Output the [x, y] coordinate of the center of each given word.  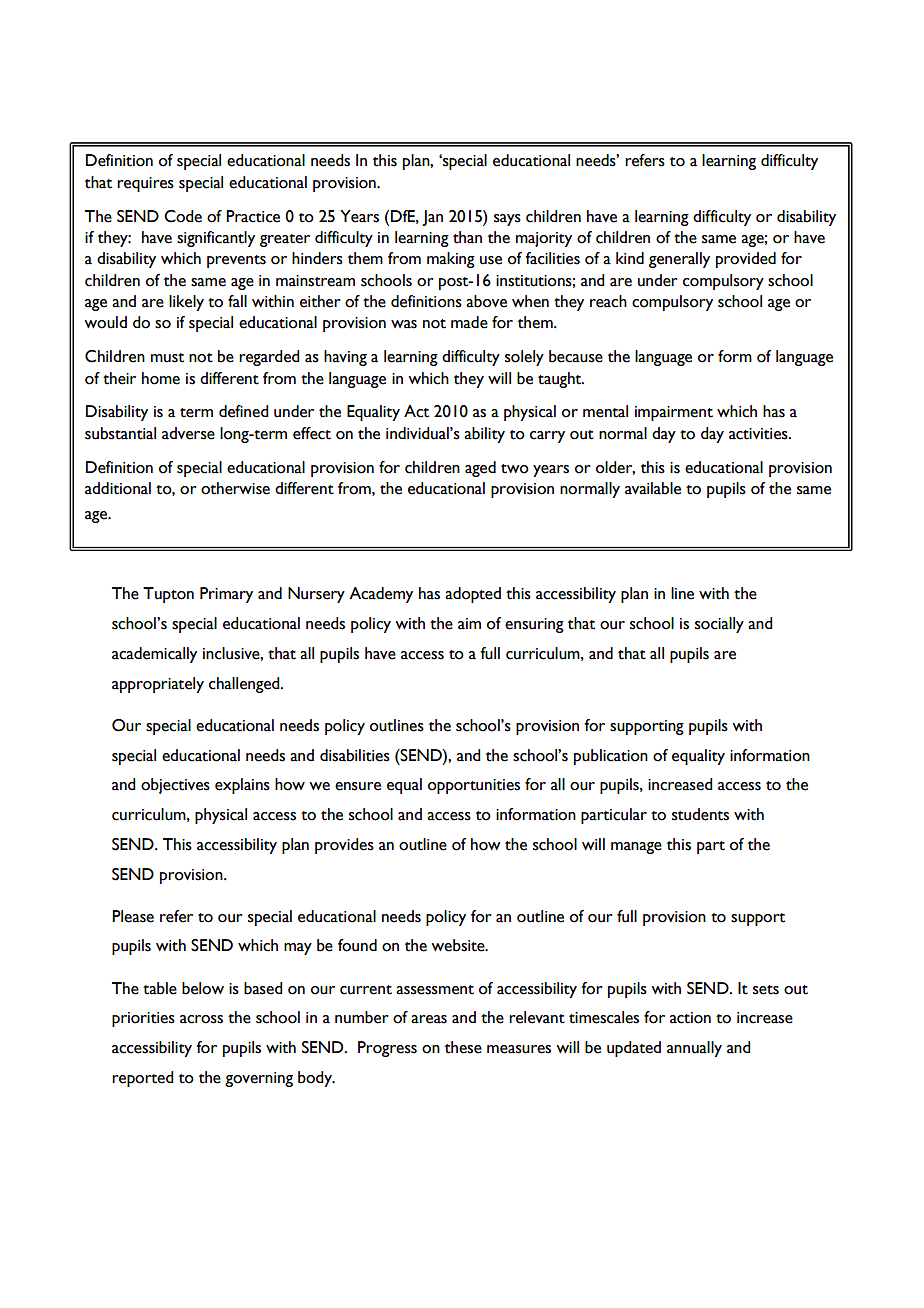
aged [480, 469]
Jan [432, 218]
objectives [175, 786]
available [653, 488]
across [201, 1019]
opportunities [474, 786]
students [700, 814]
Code [183, 216]
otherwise [235, 488]
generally [679, 260]
